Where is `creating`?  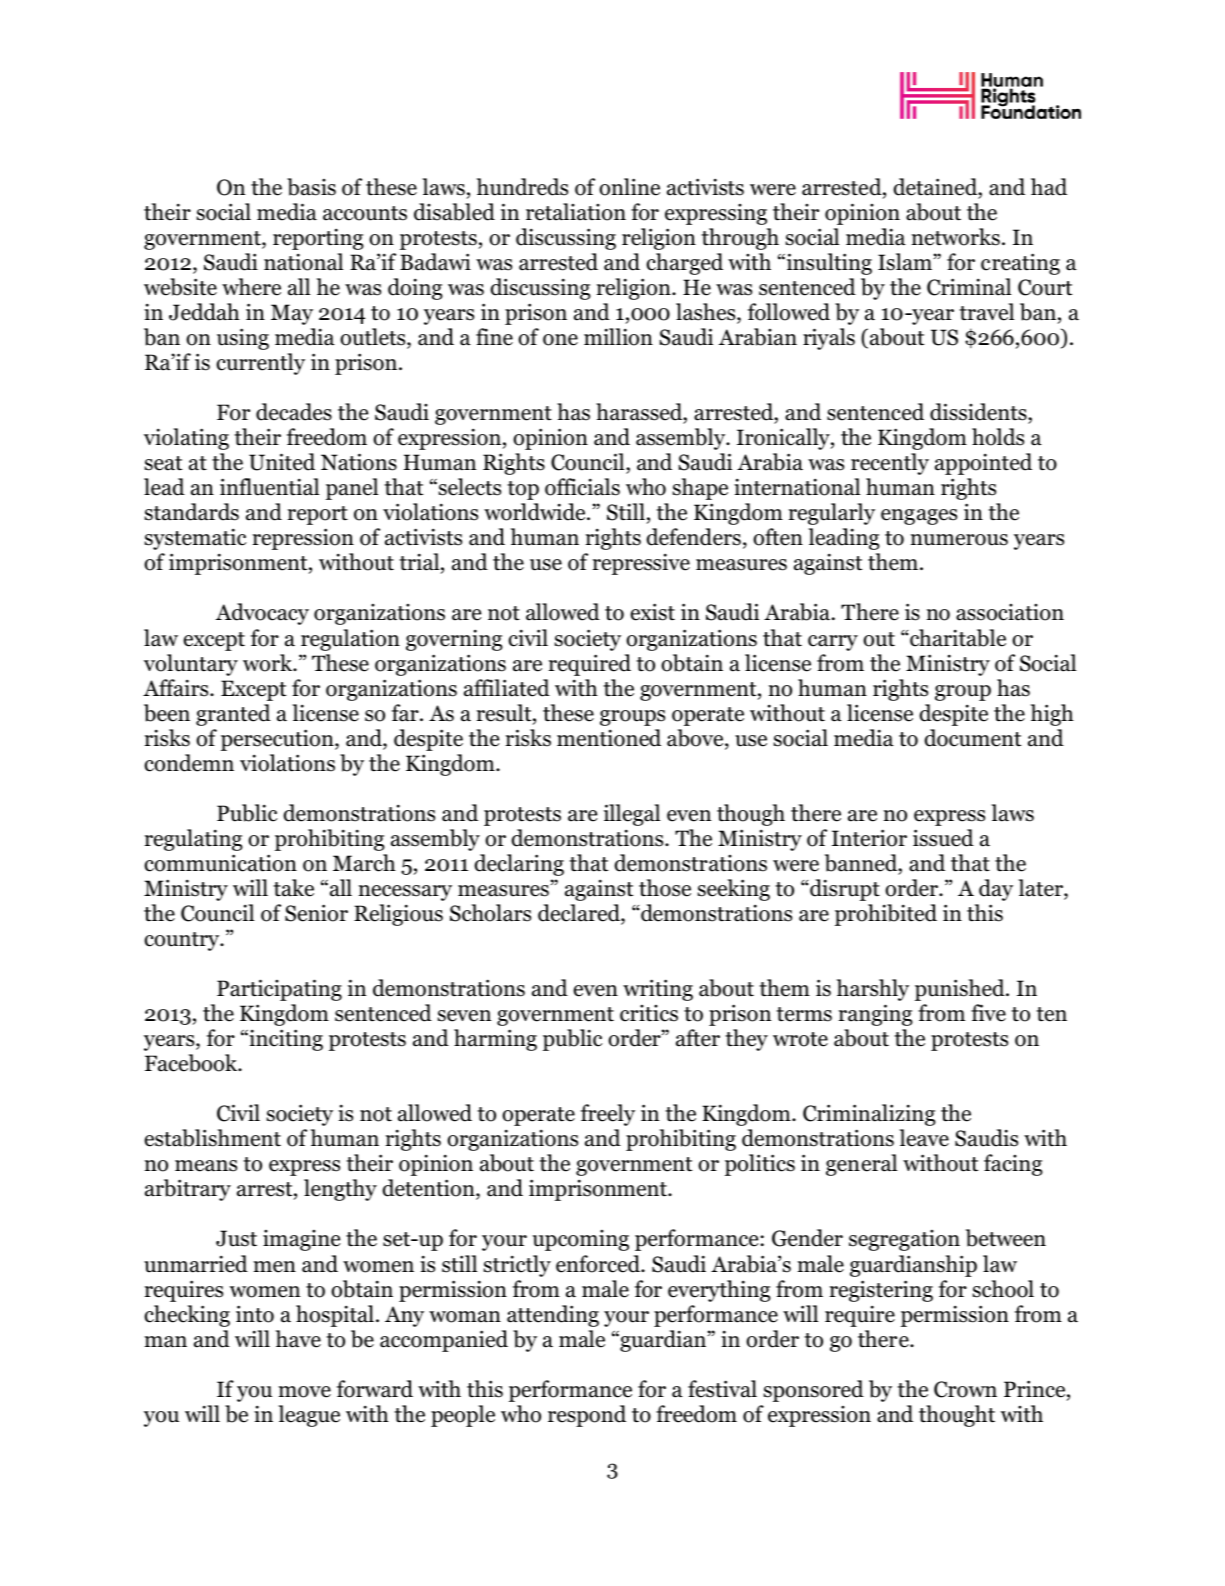 creating is located at coordinates (1020, 264).
